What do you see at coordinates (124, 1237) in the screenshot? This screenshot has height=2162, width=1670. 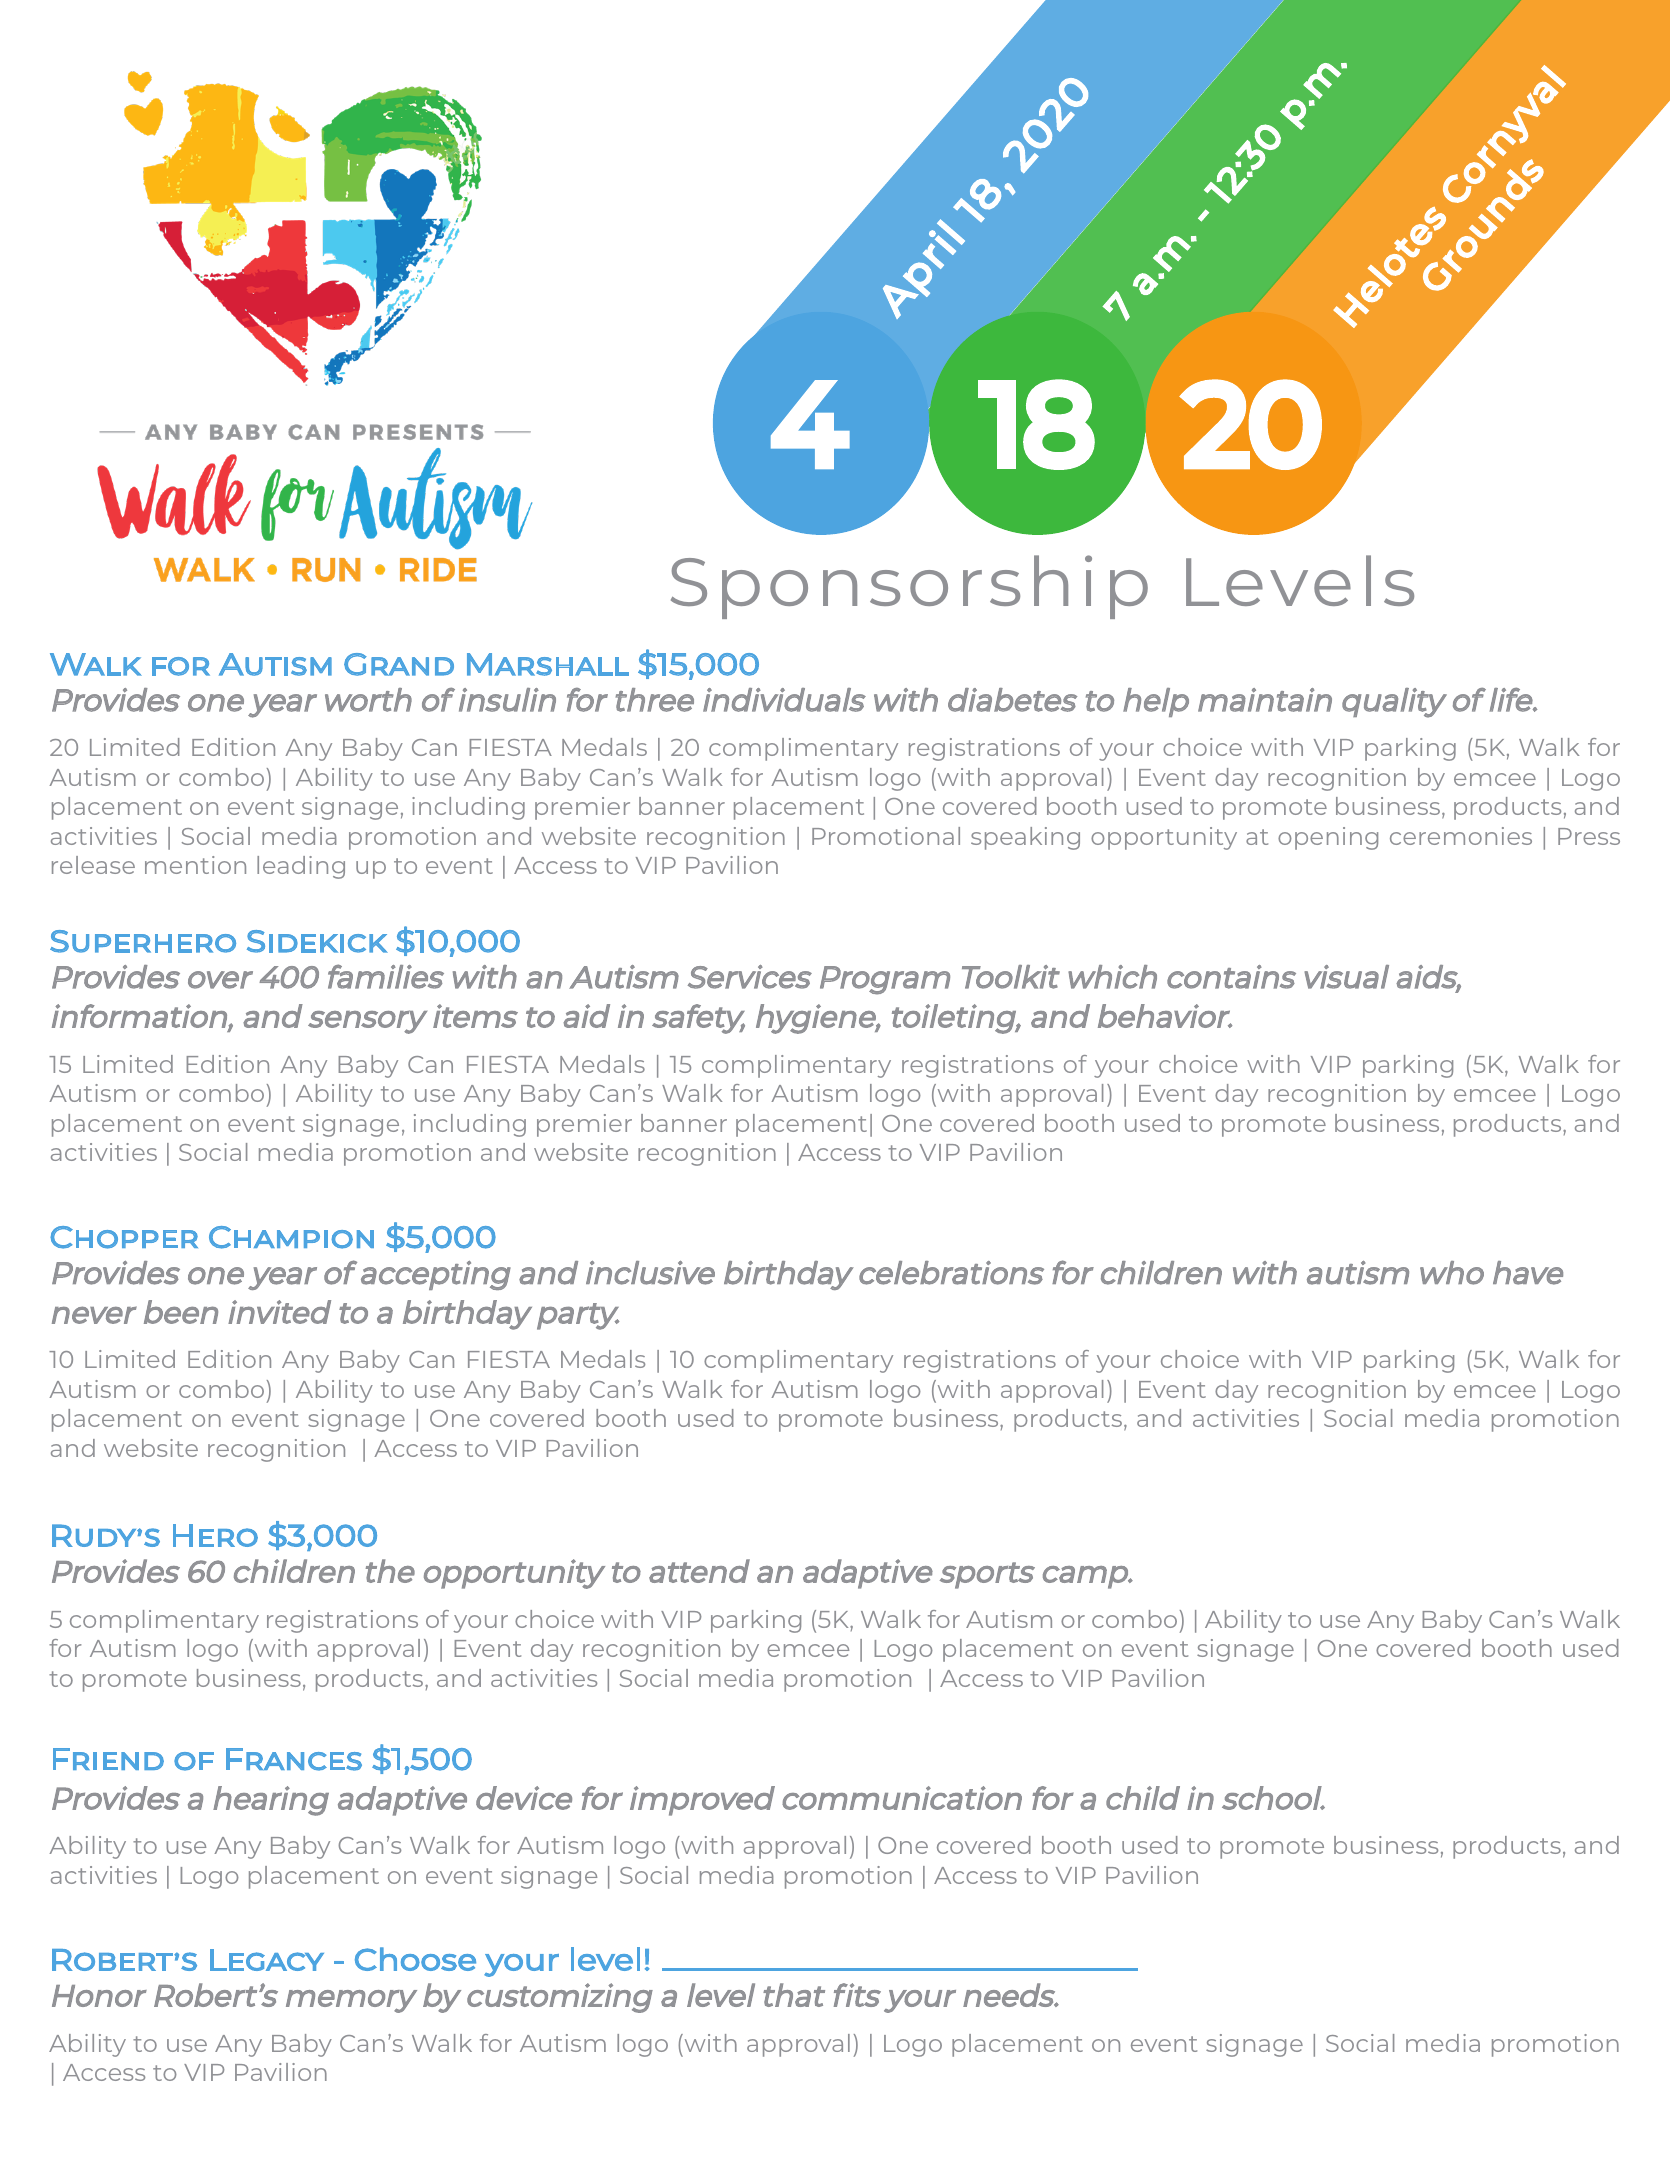 I see `Chopper` at bounding box center [124, 1237].
